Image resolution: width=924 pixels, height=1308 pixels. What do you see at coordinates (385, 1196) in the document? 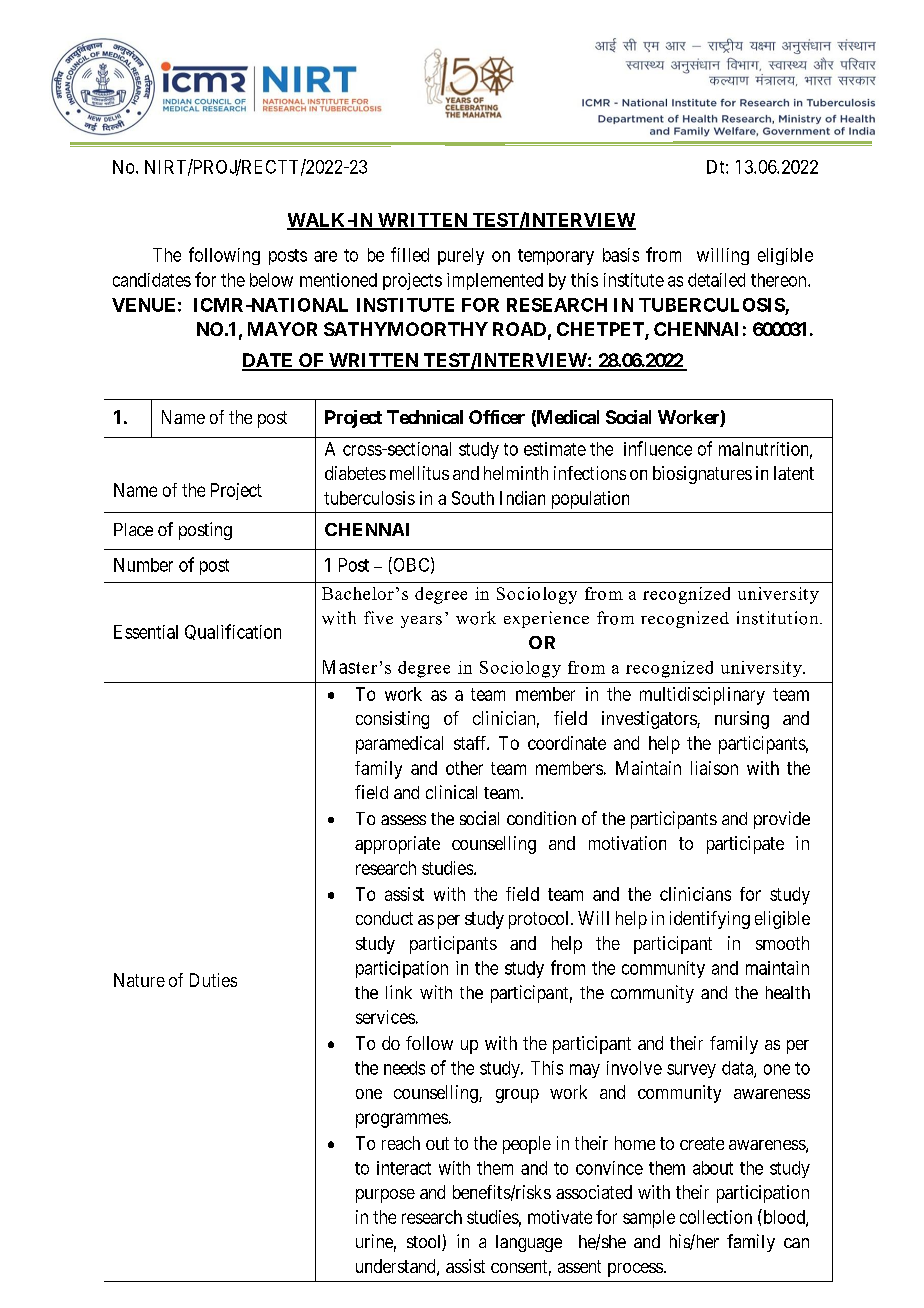
I see `purpose` at bounding box center [385, 1196].
